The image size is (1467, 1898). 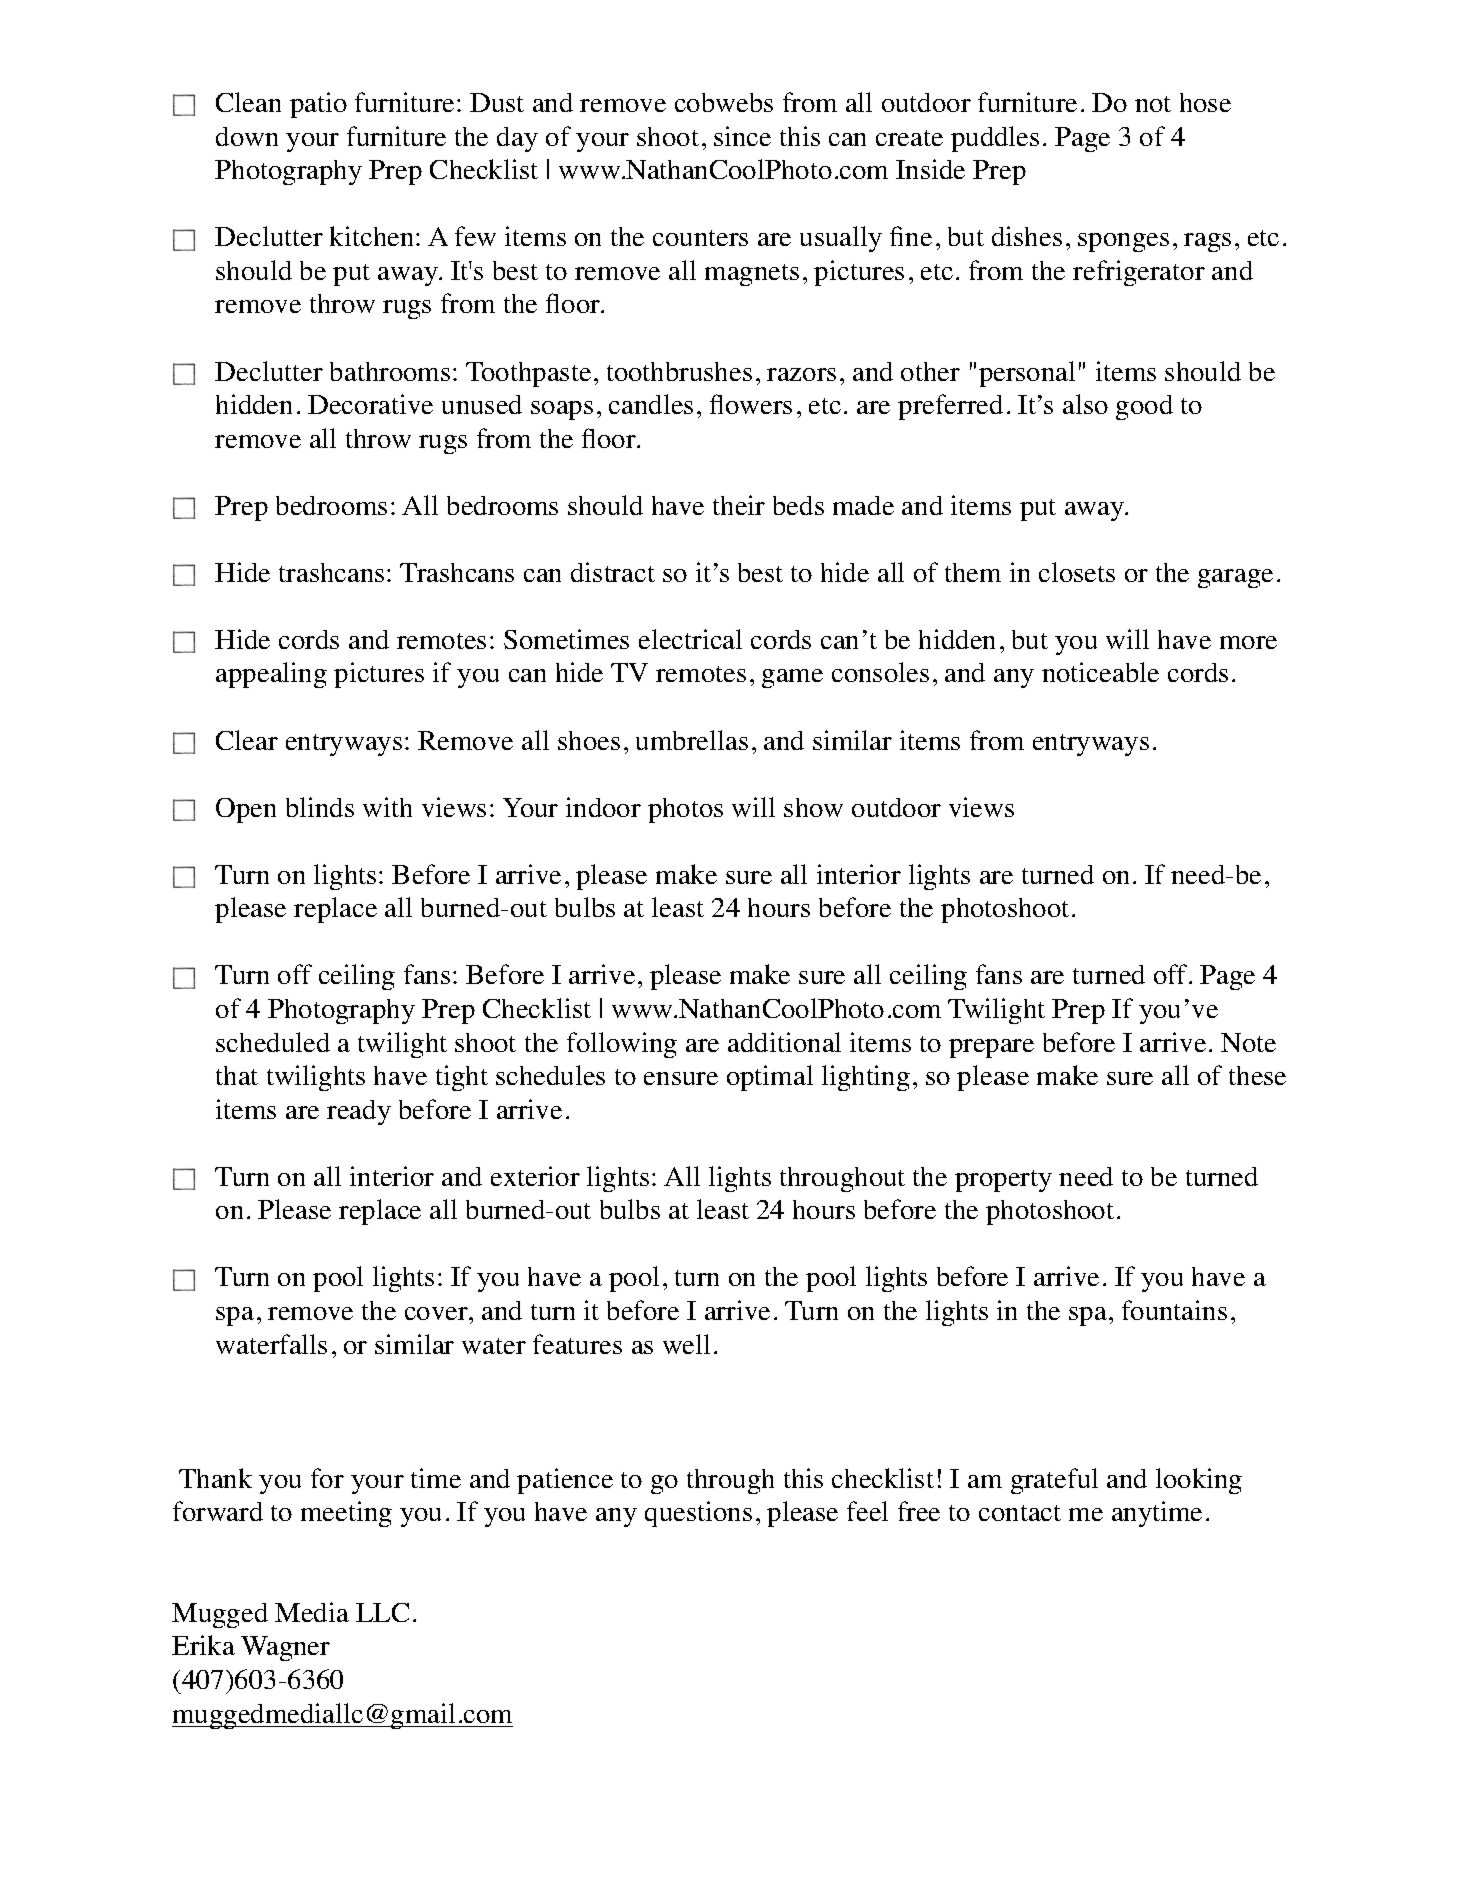 I want to click on contact, so click(x=1020, y=1513).
